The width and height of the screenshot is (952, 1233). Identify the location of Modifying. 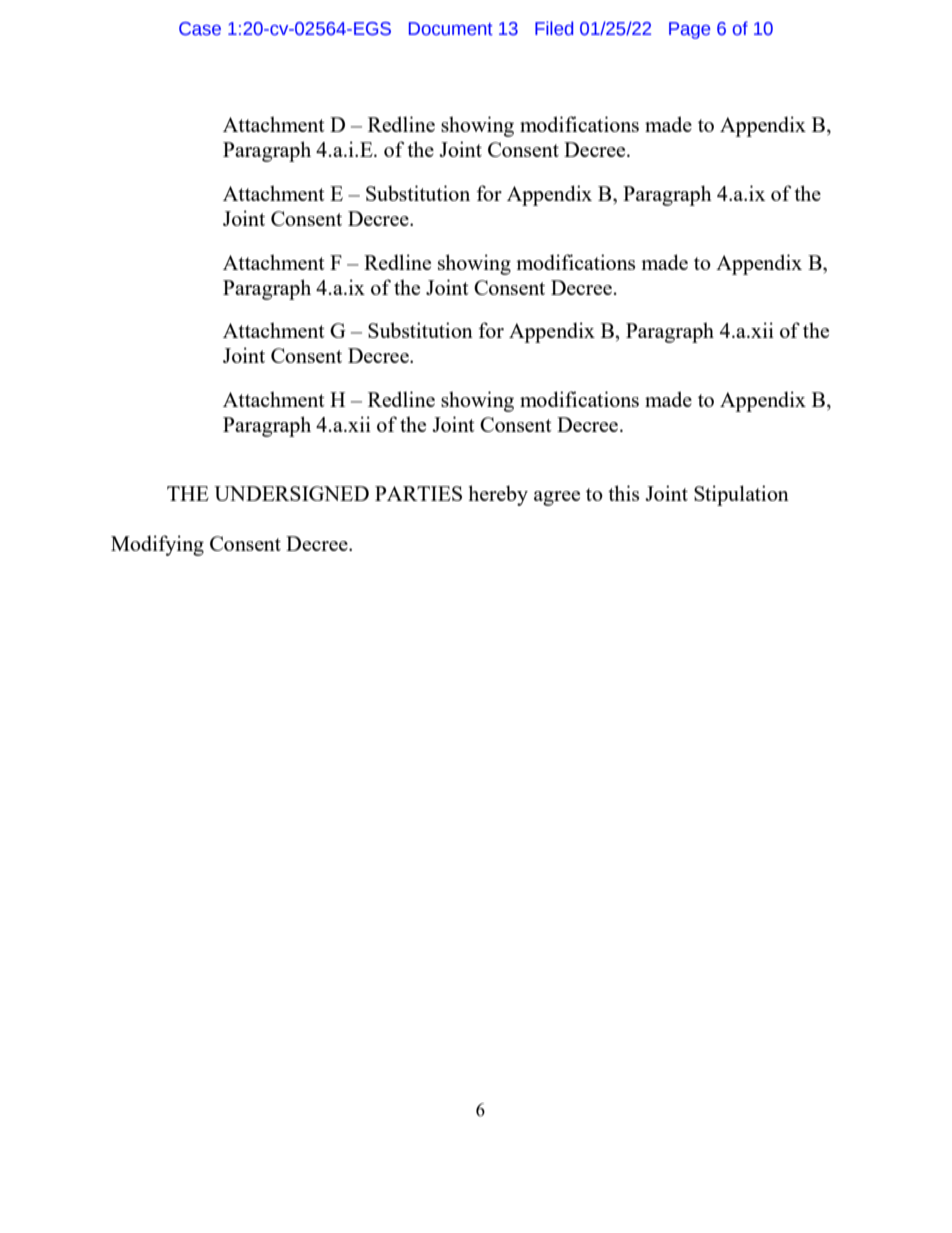
(157, 545).
